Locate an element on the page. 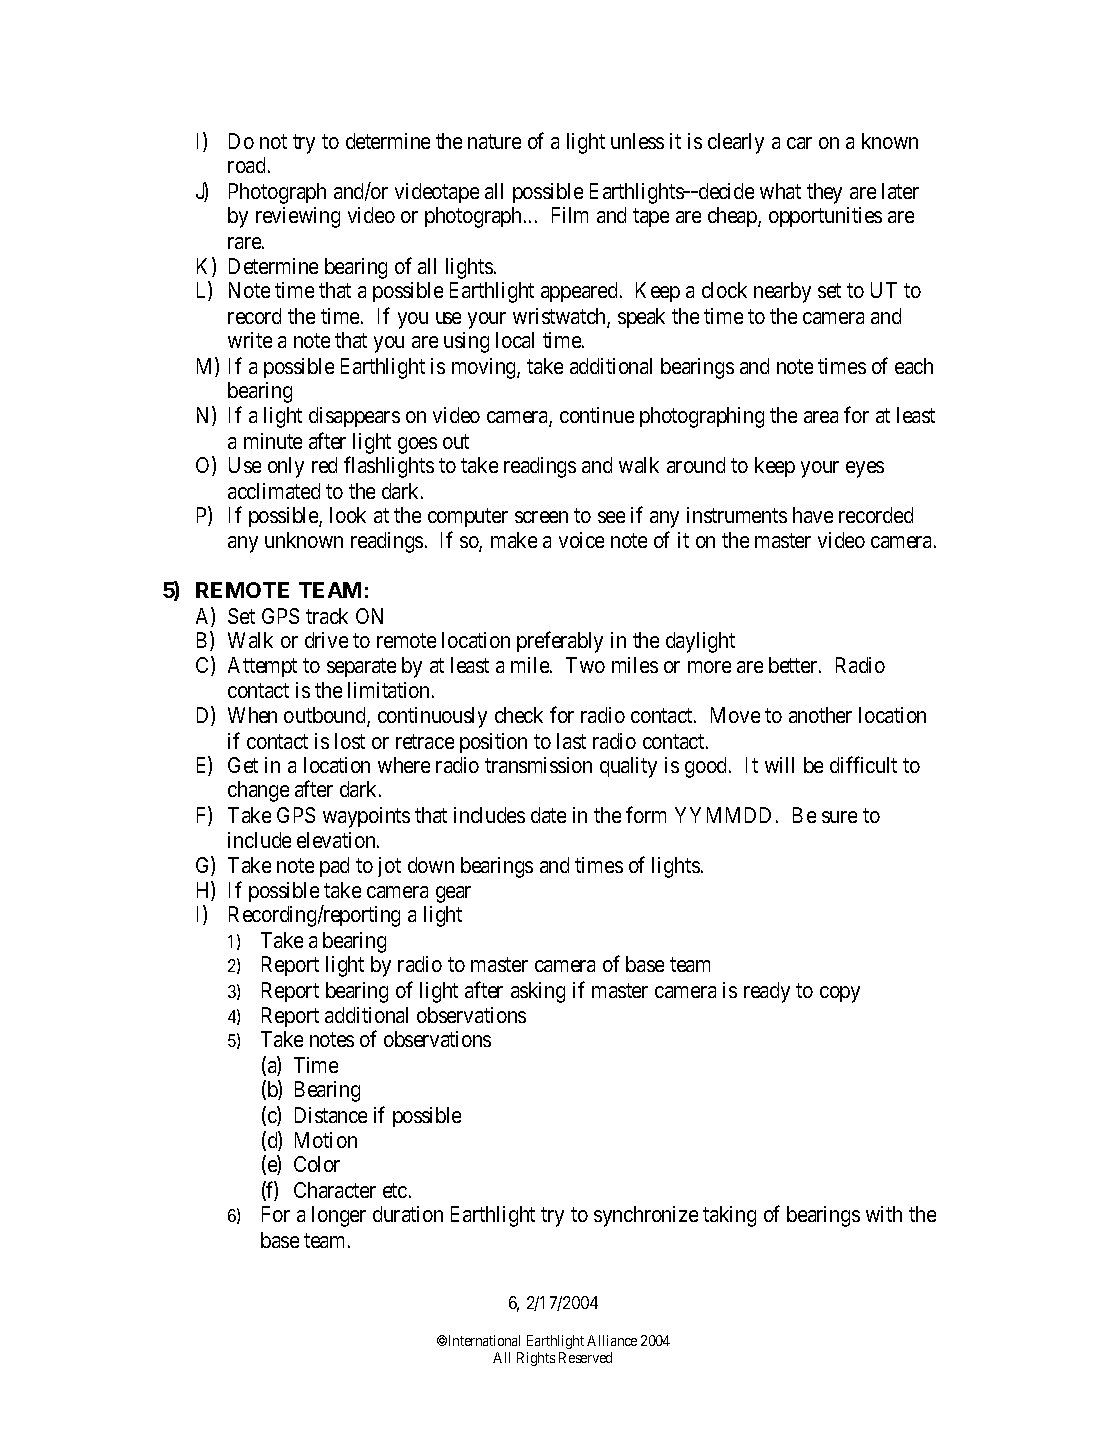 Image resolution: width=1107 pixels, height=1433 pixels. asking is located at coordinates (538, 992).
